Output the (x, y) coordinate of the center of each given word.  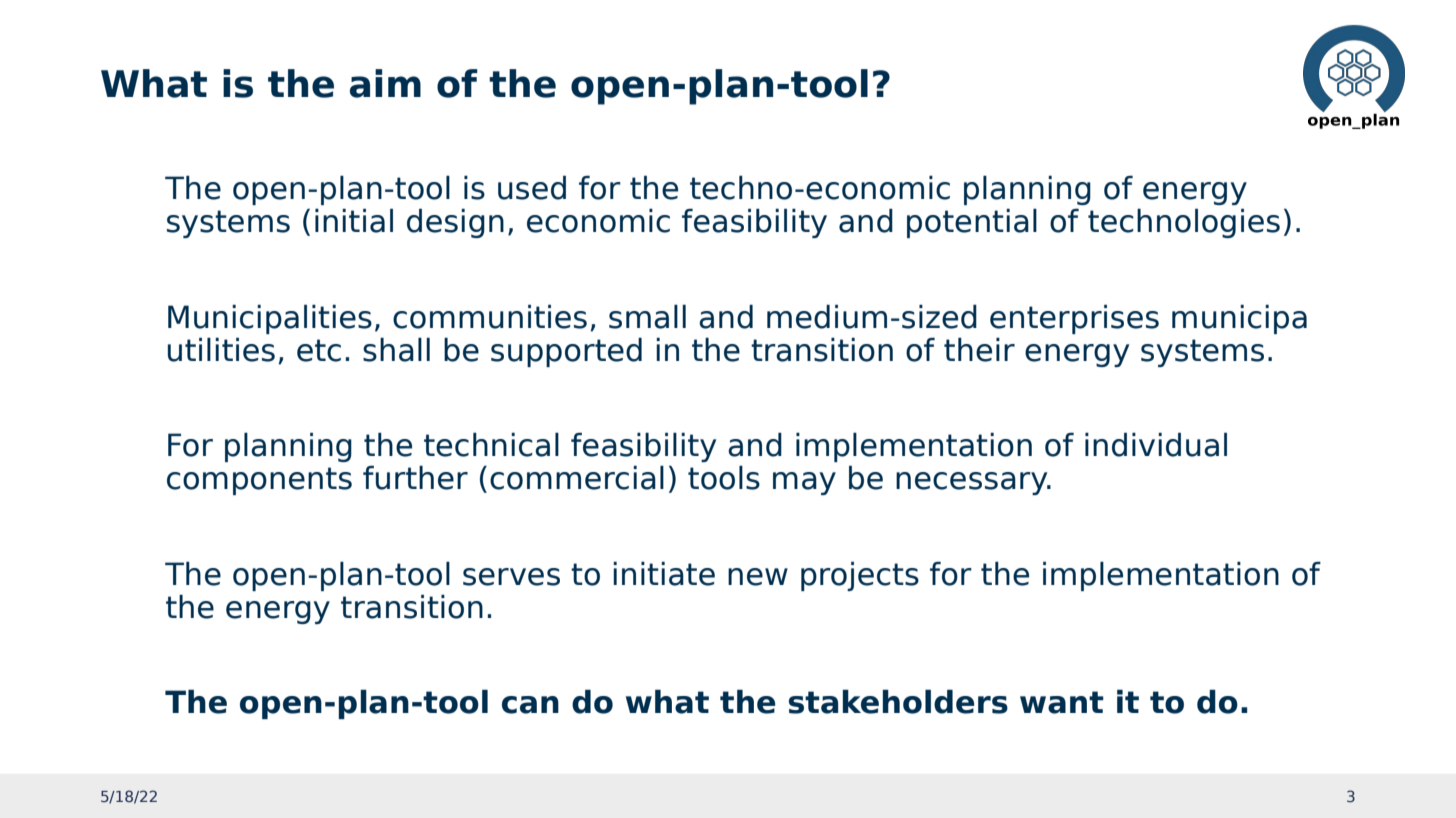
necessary (973, 483)
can (530, 705)
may (804, 483)
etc (319, 350)
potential (972, 223)
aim (385, 83)
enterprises (1074, 319)
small (647, 316)
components (259, 481)
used (532, 187)
